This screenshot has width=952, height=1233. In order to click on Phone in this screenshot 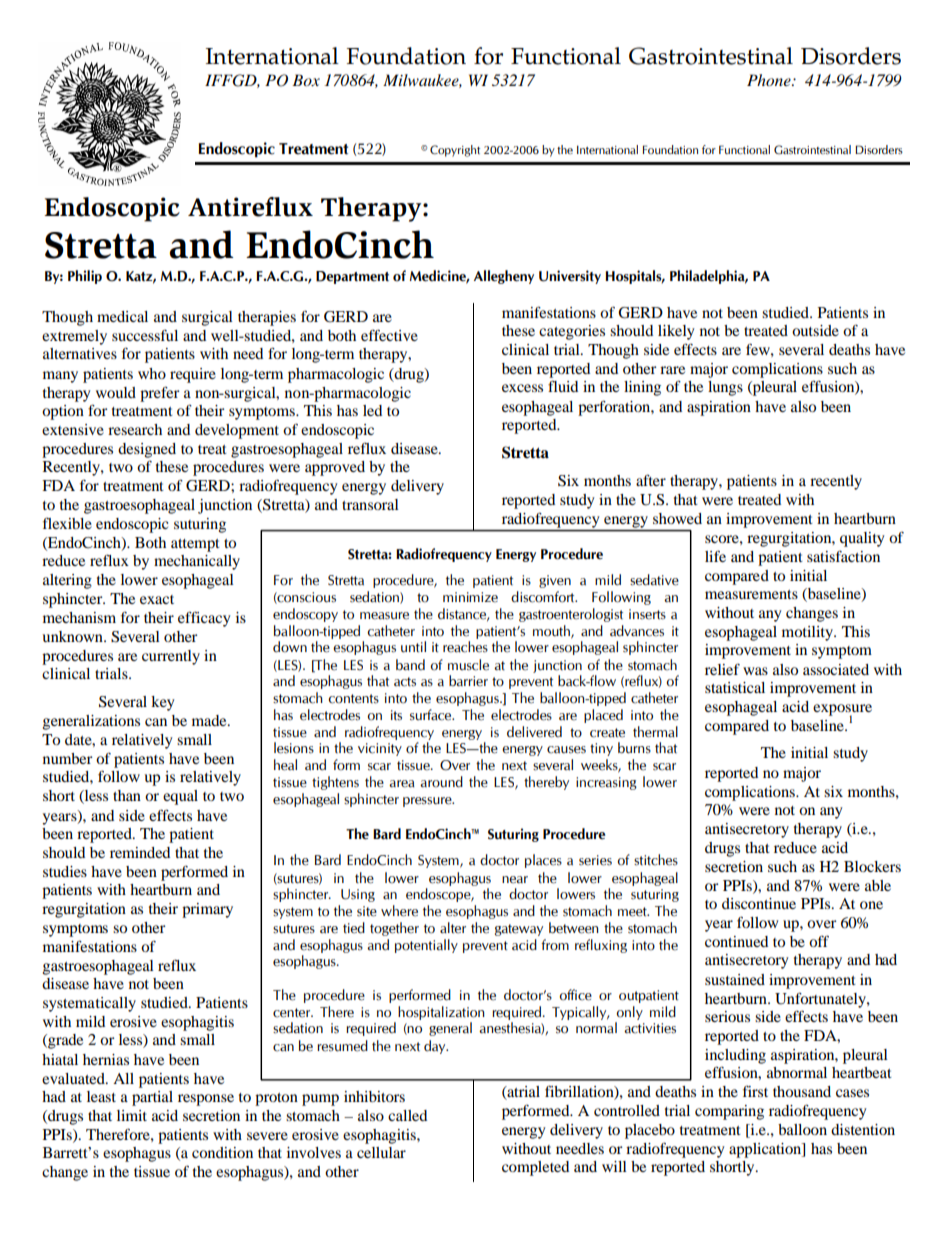, I will do `click(770, 80)`.
